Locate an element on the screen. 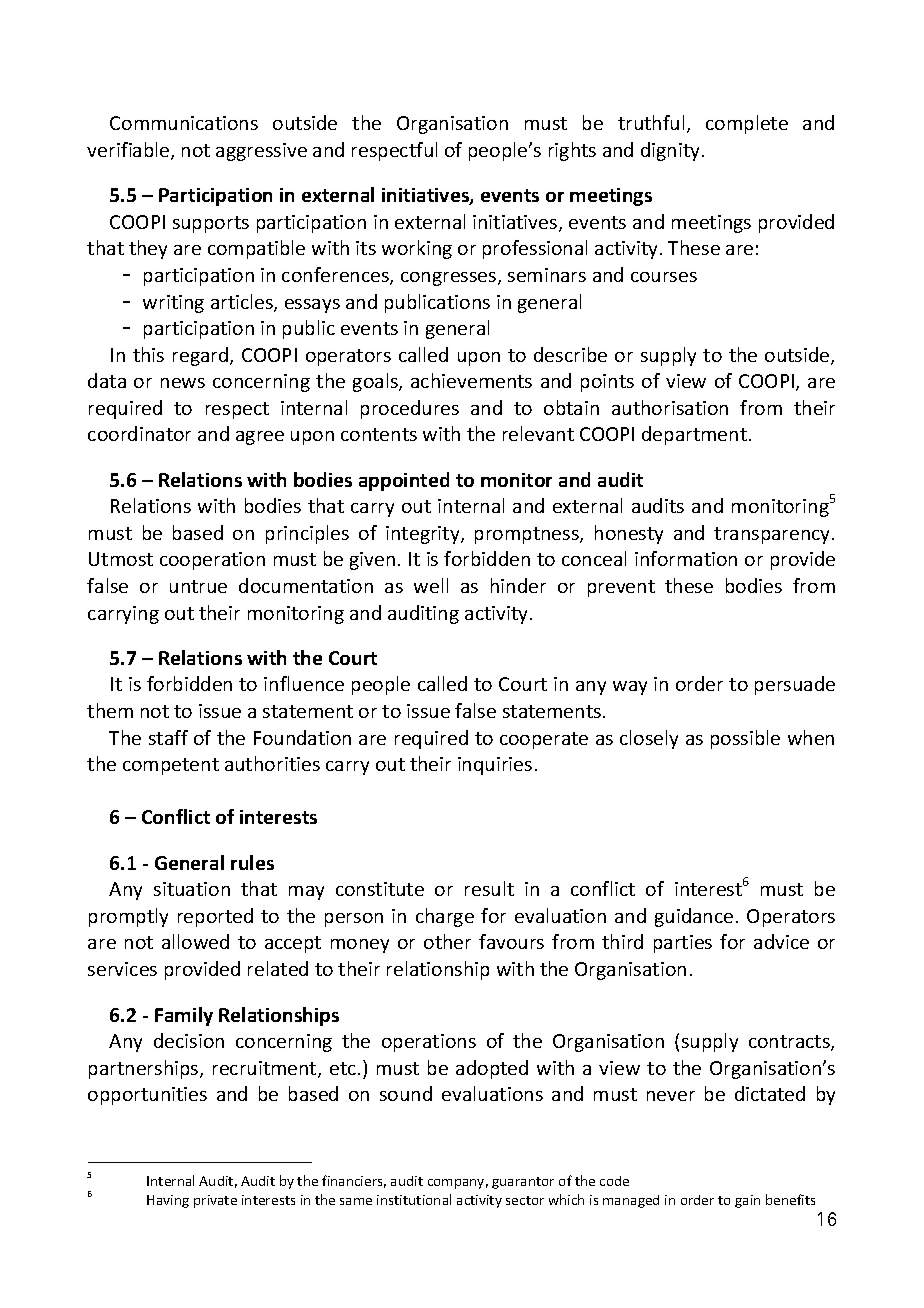 The height and width of the screenshot is (1308, 924). result is located at coordinates (489, 888).
